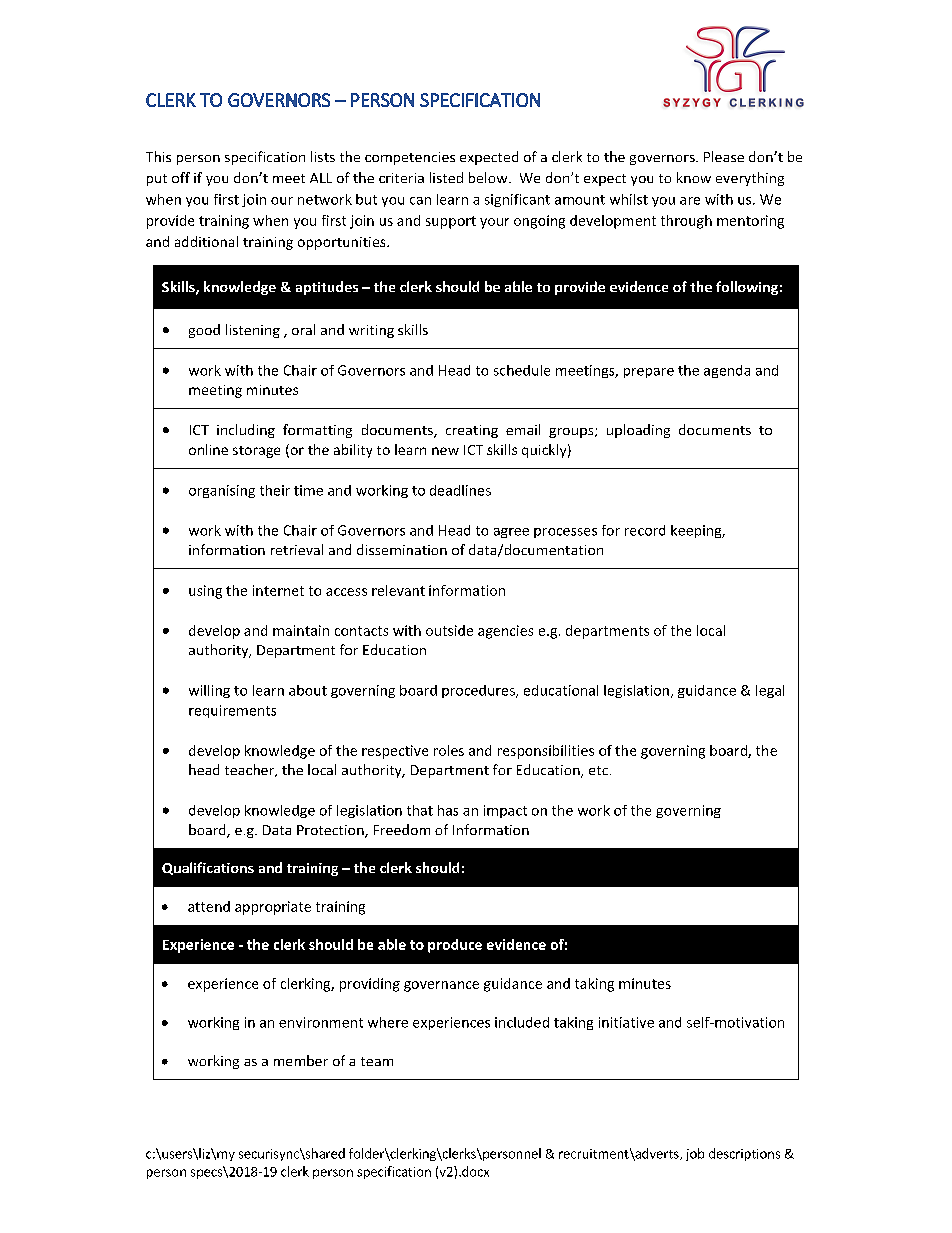 The image size is (952, 1233). Describe the element at coordinates (446, 177) in the screenshot. I see `listed` at that location.
